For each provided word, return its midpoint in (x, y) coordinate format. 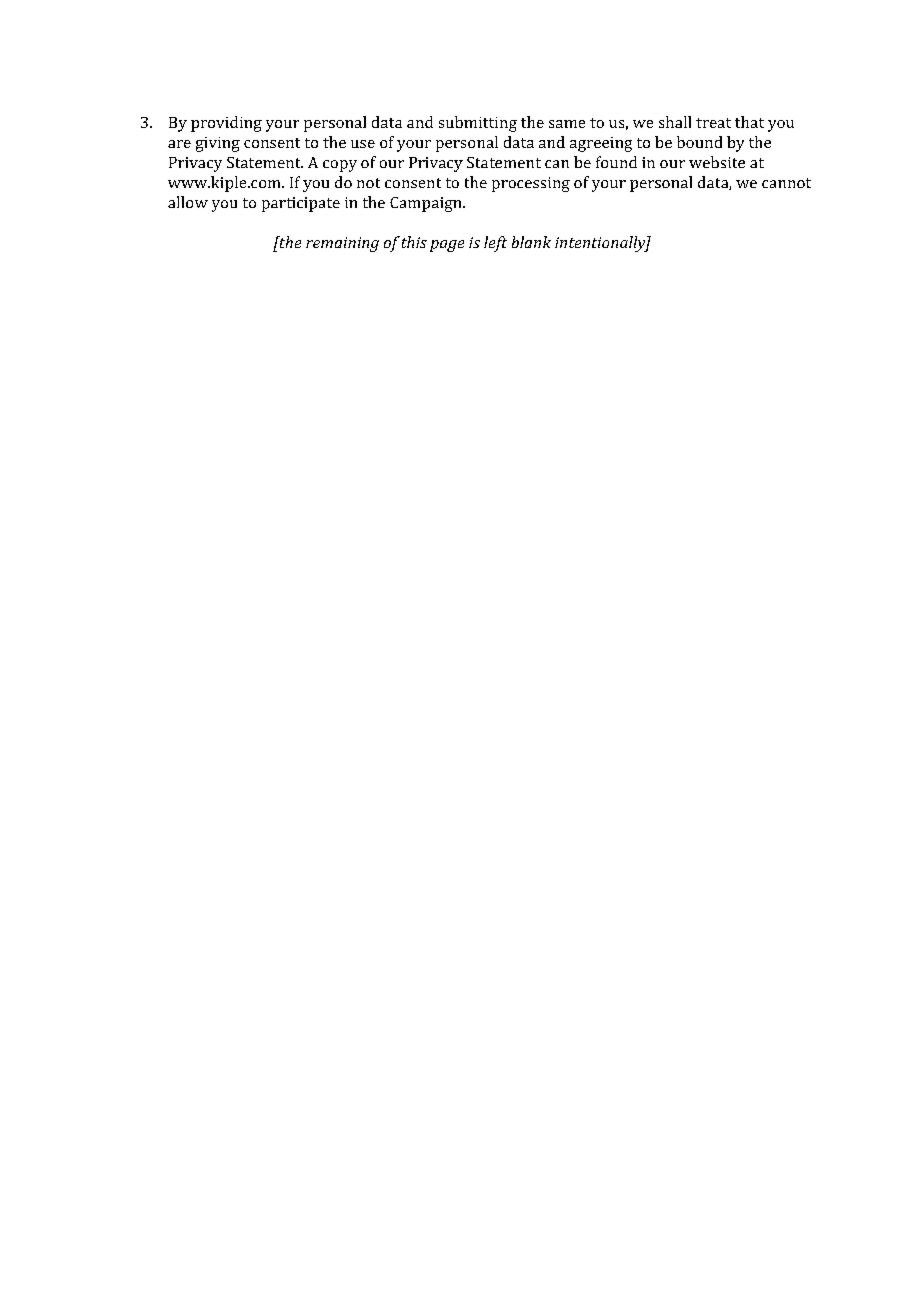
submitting (478, 124)
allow (188, 202)
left (495, 244)
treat (713, 123)
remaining (342, 244)
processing (531, 184)
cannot (786, 183)
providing (226, 124)
